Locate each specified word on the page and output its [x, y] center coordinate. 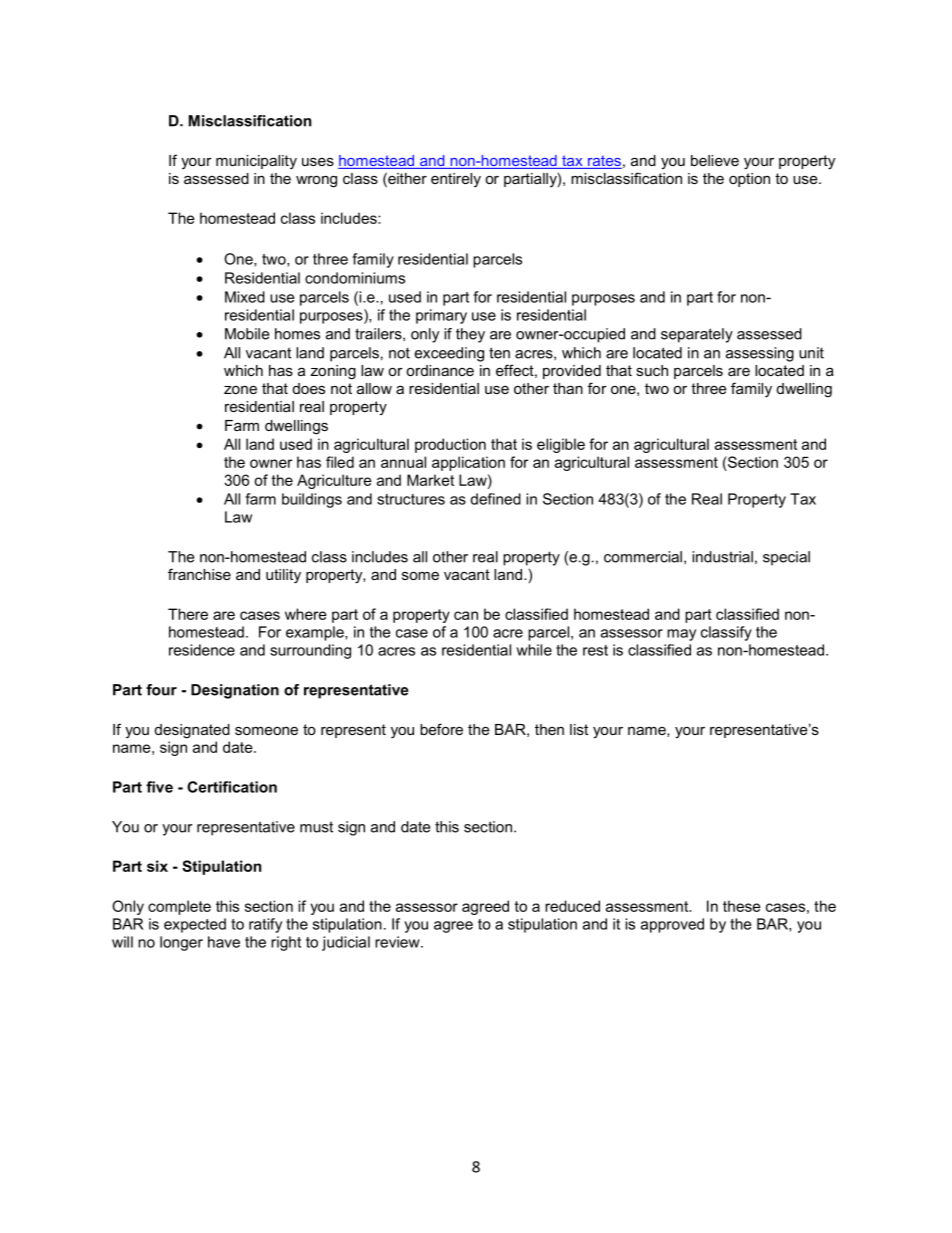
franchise [199, 574]
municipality [256, 162]
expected [195, 925]
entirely [456, 180]
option [749, 180]
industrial [722, 557]
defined [495, 499]
